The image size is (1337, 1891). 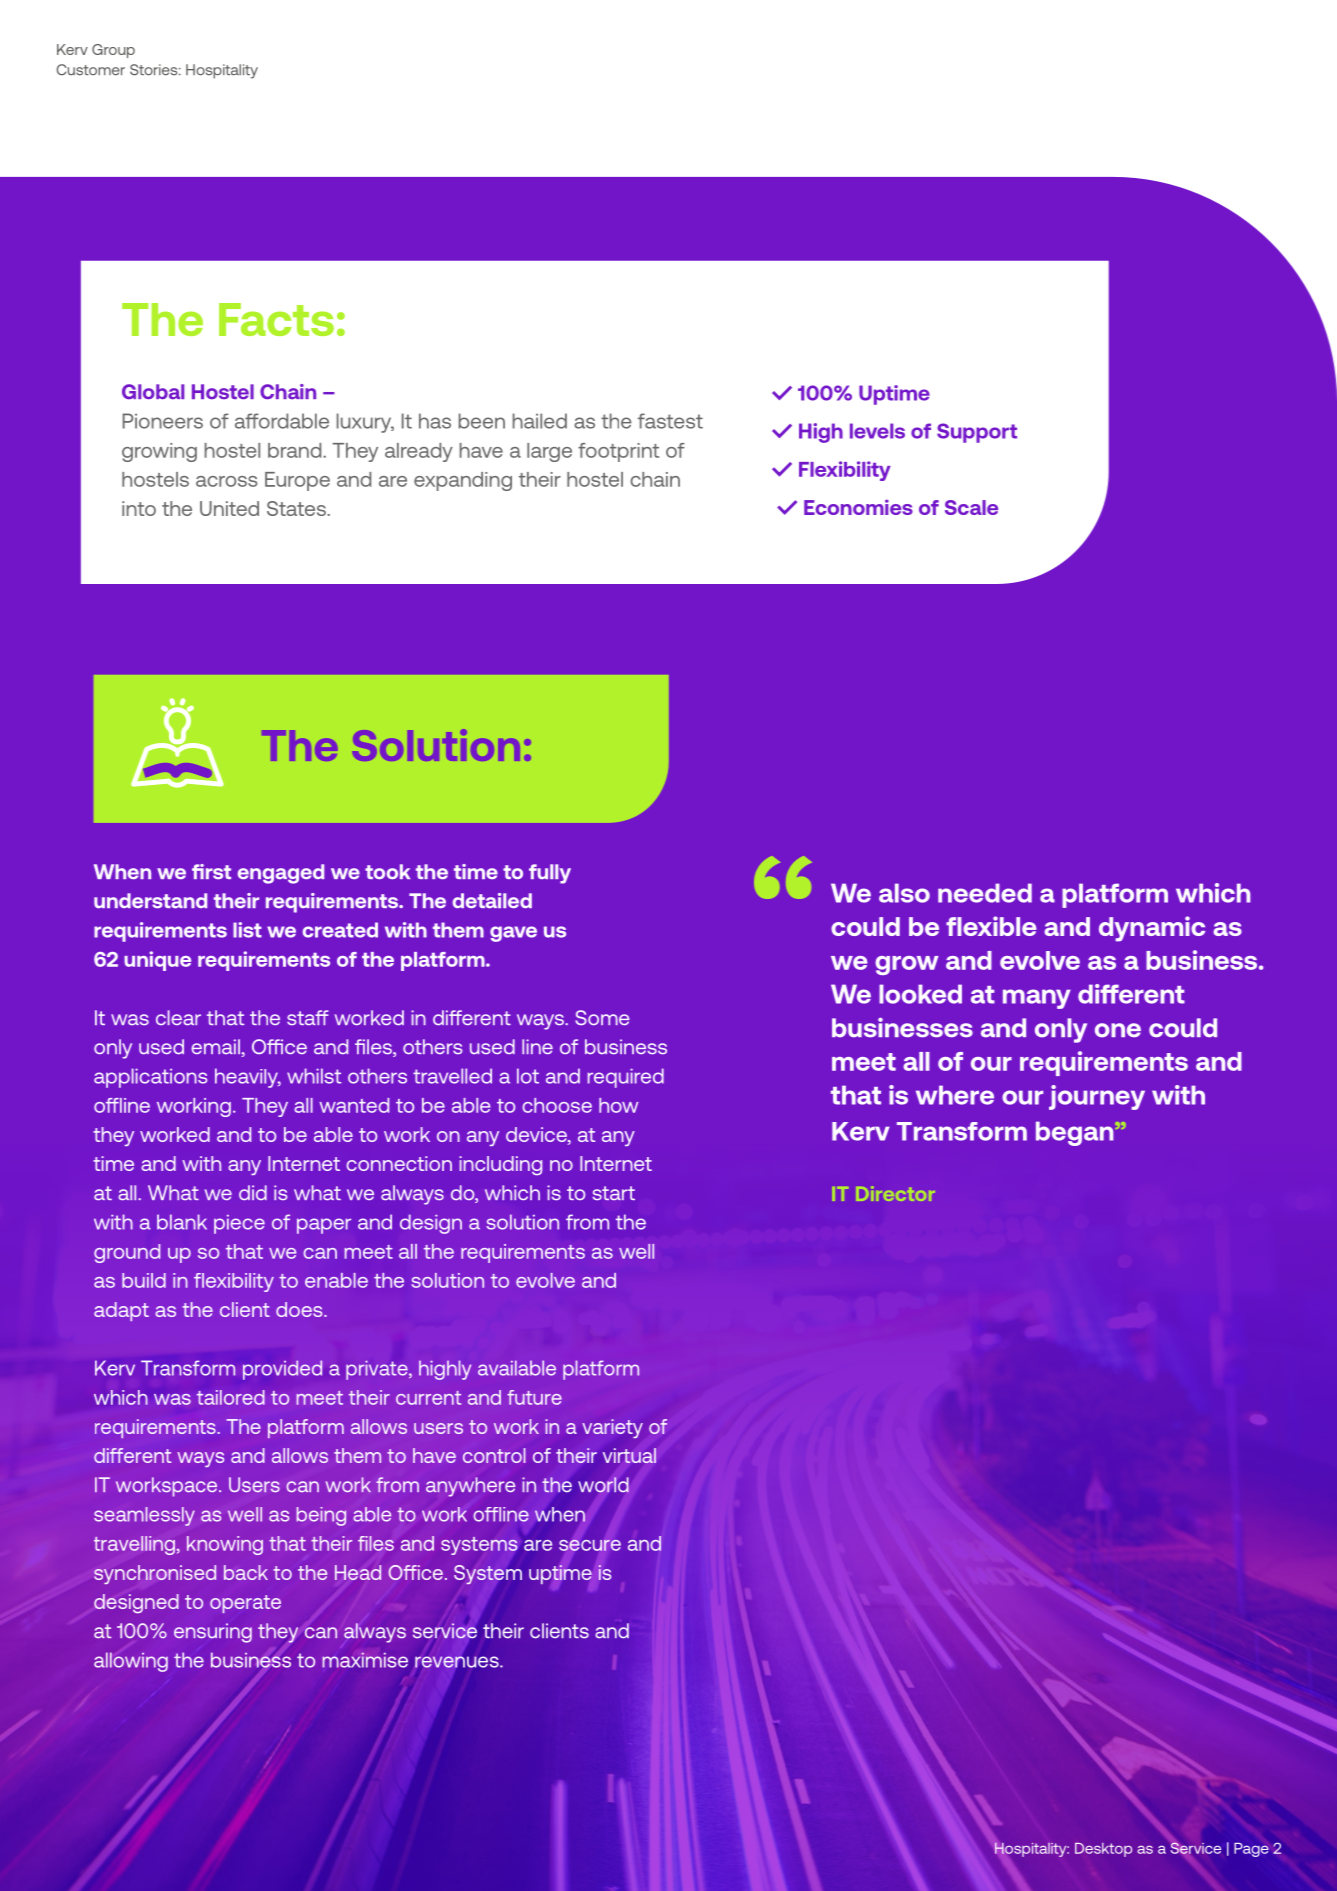 I want to click on allowing, so click(x=131, y=1662).
